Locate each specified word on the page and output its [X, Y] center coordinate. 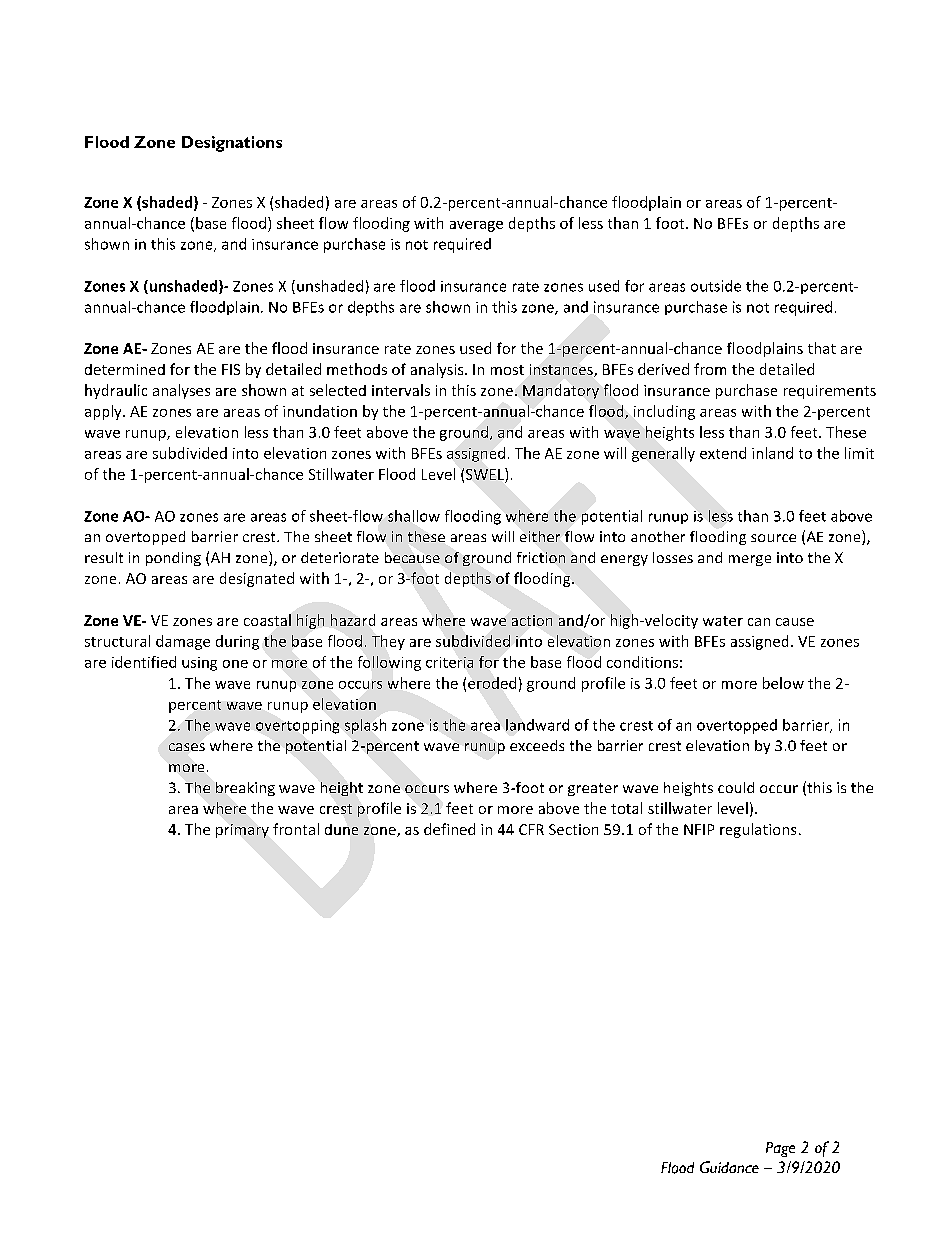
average [476, 226]
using [199, 664]
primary [242, 831]
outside [716, 286]
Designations [232, 144]
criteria [449, 662]
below [783, 683]
